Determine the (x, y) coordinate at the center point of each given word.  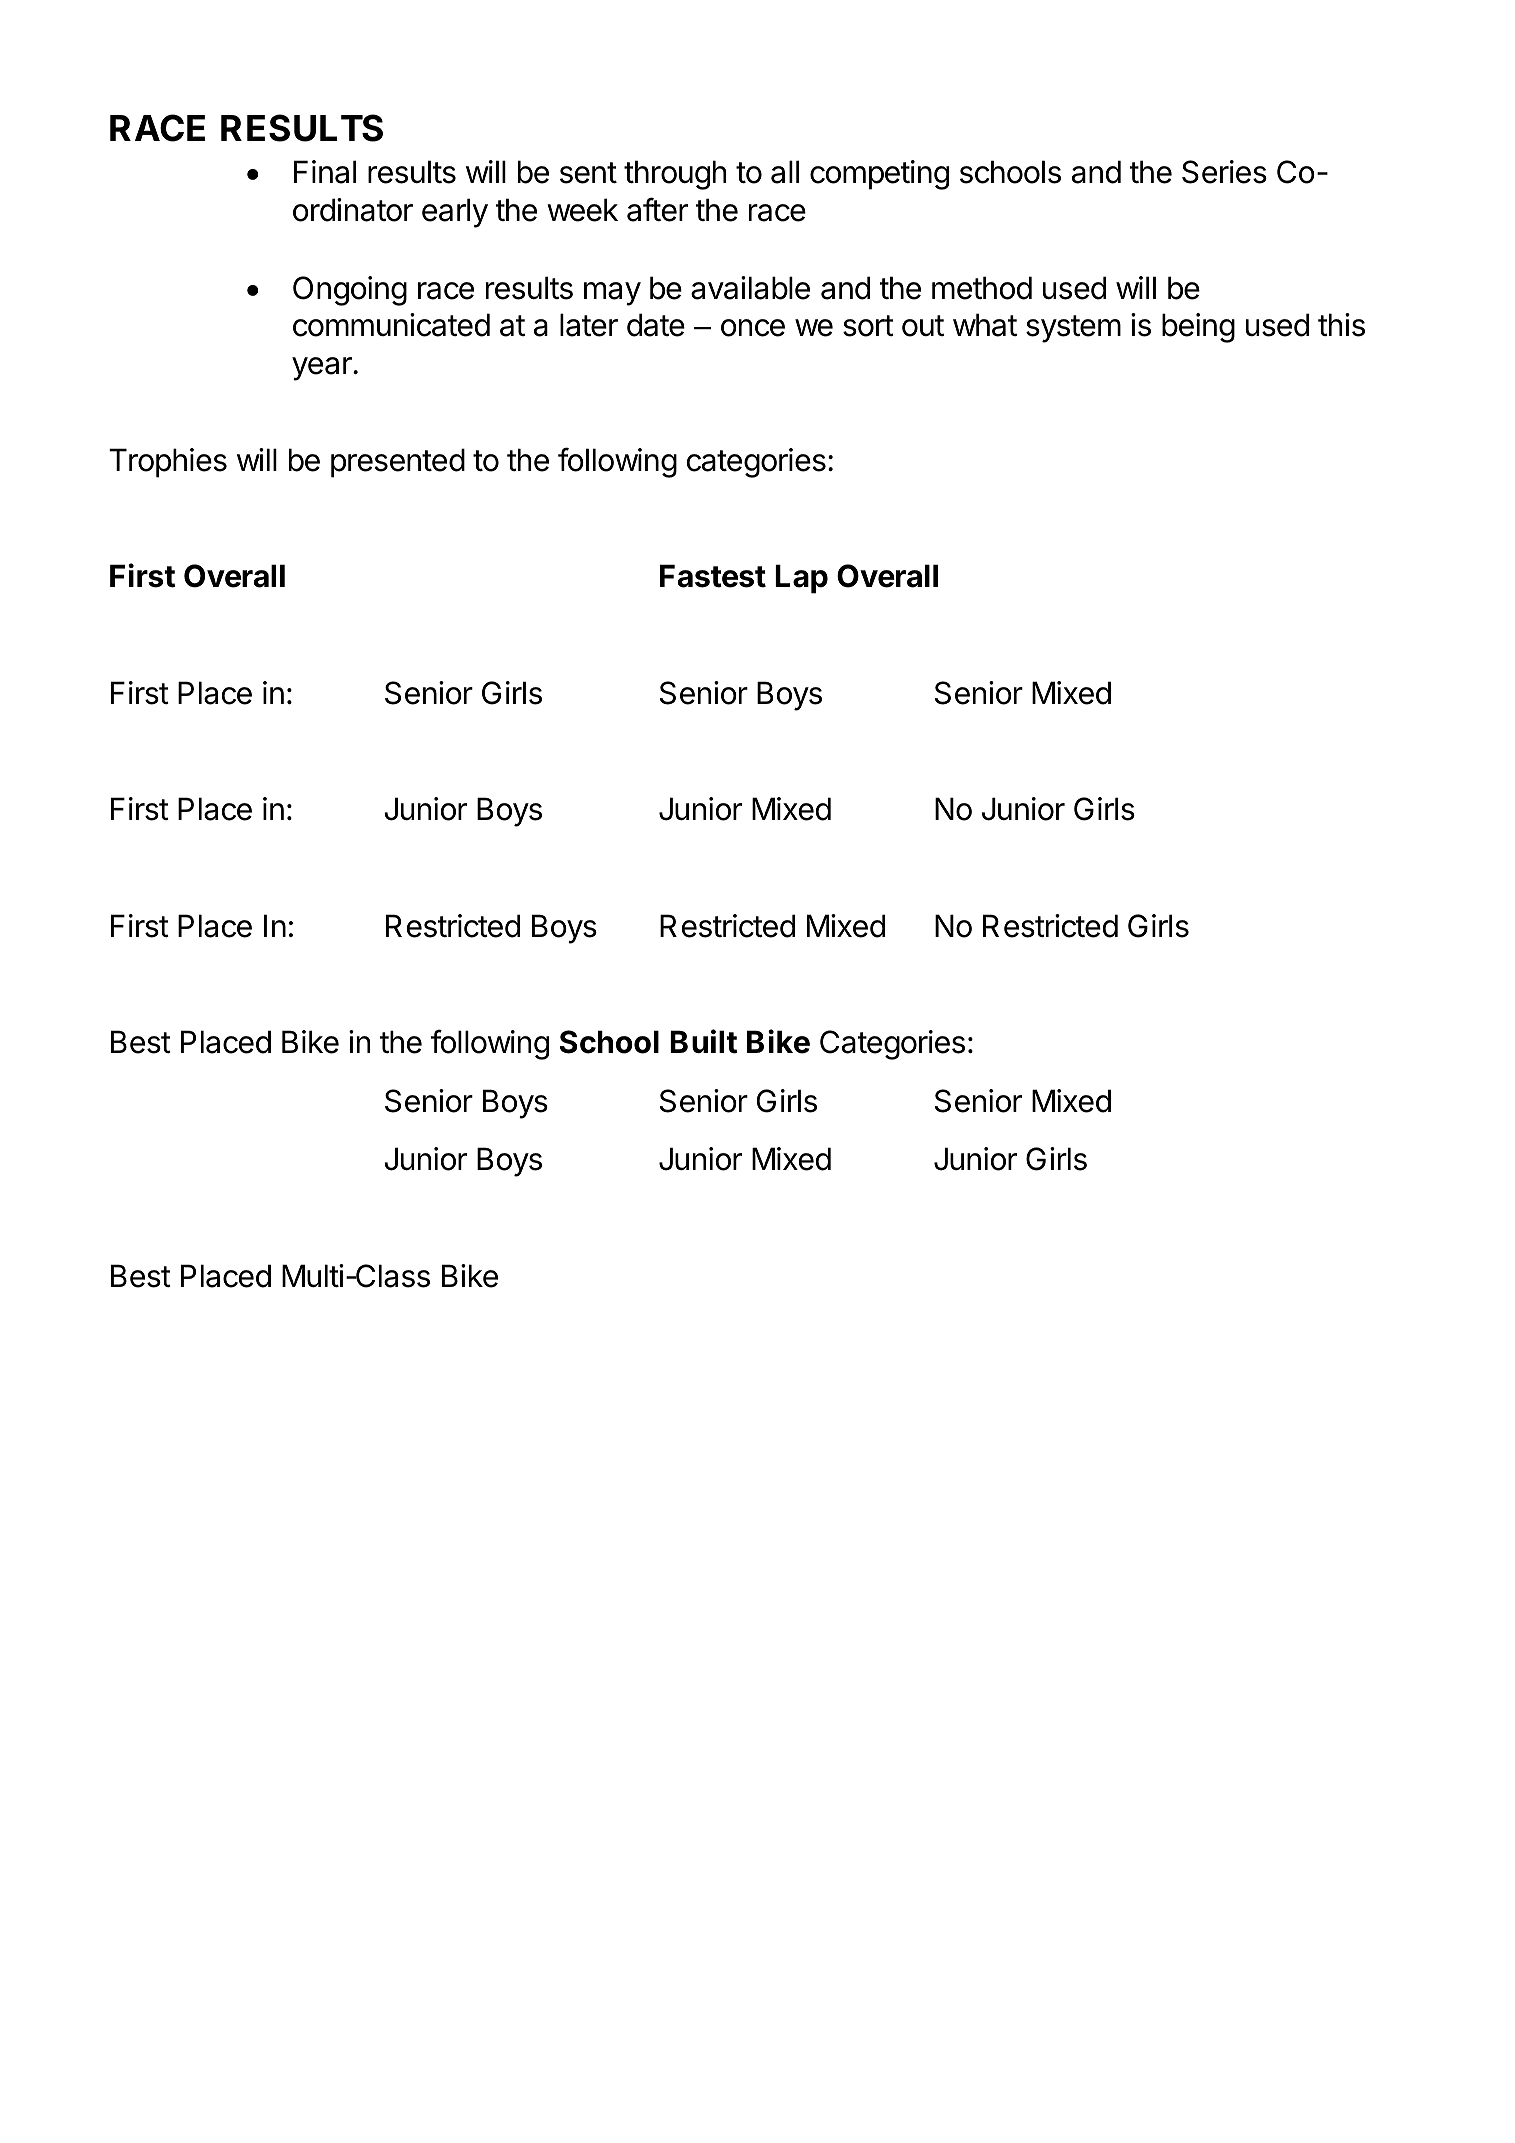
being (1198, 328)
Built (703, 1041)
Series (1224, 172)
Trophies (168, 463)
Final (325, 172)
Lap (801, 579)
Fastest (713, 576)
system (1073, 329)
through (675, 175)
